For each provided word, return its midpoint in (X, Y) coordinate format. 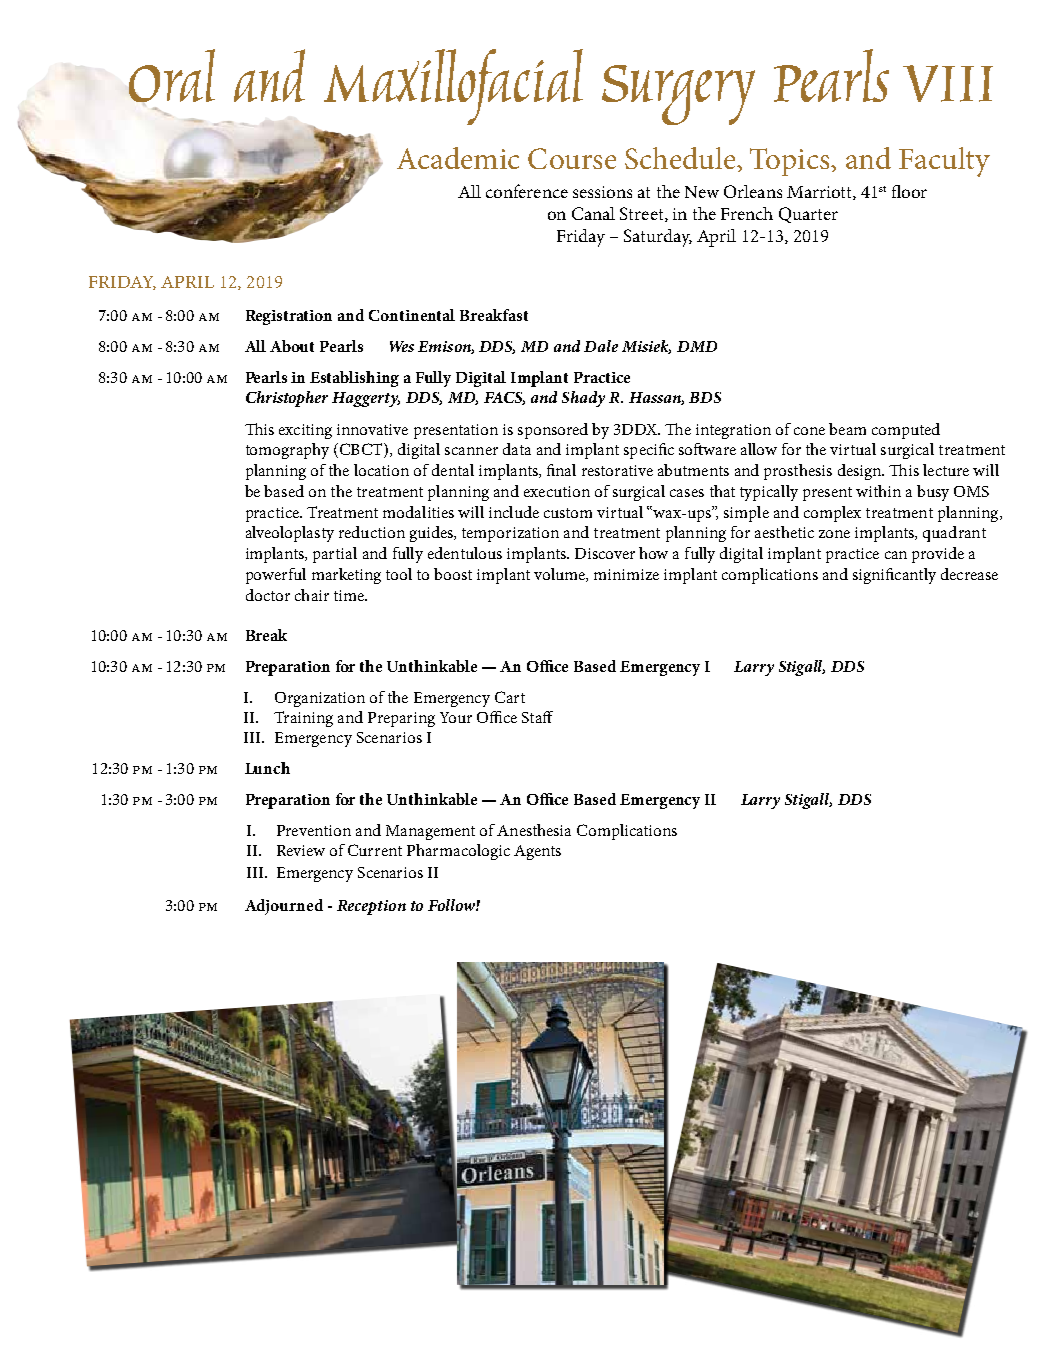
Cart (510, 697)
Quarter (808, 215)
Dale (601, 346)
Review (301, 850)
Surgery (678, 95)
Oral (172, 75)
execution (557, 491)
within (878, 491)
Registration (289, 317)
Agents (537, 852)
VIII (948, 83)
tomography (287, 451)
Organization (320, 699)
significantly (894, 576)
